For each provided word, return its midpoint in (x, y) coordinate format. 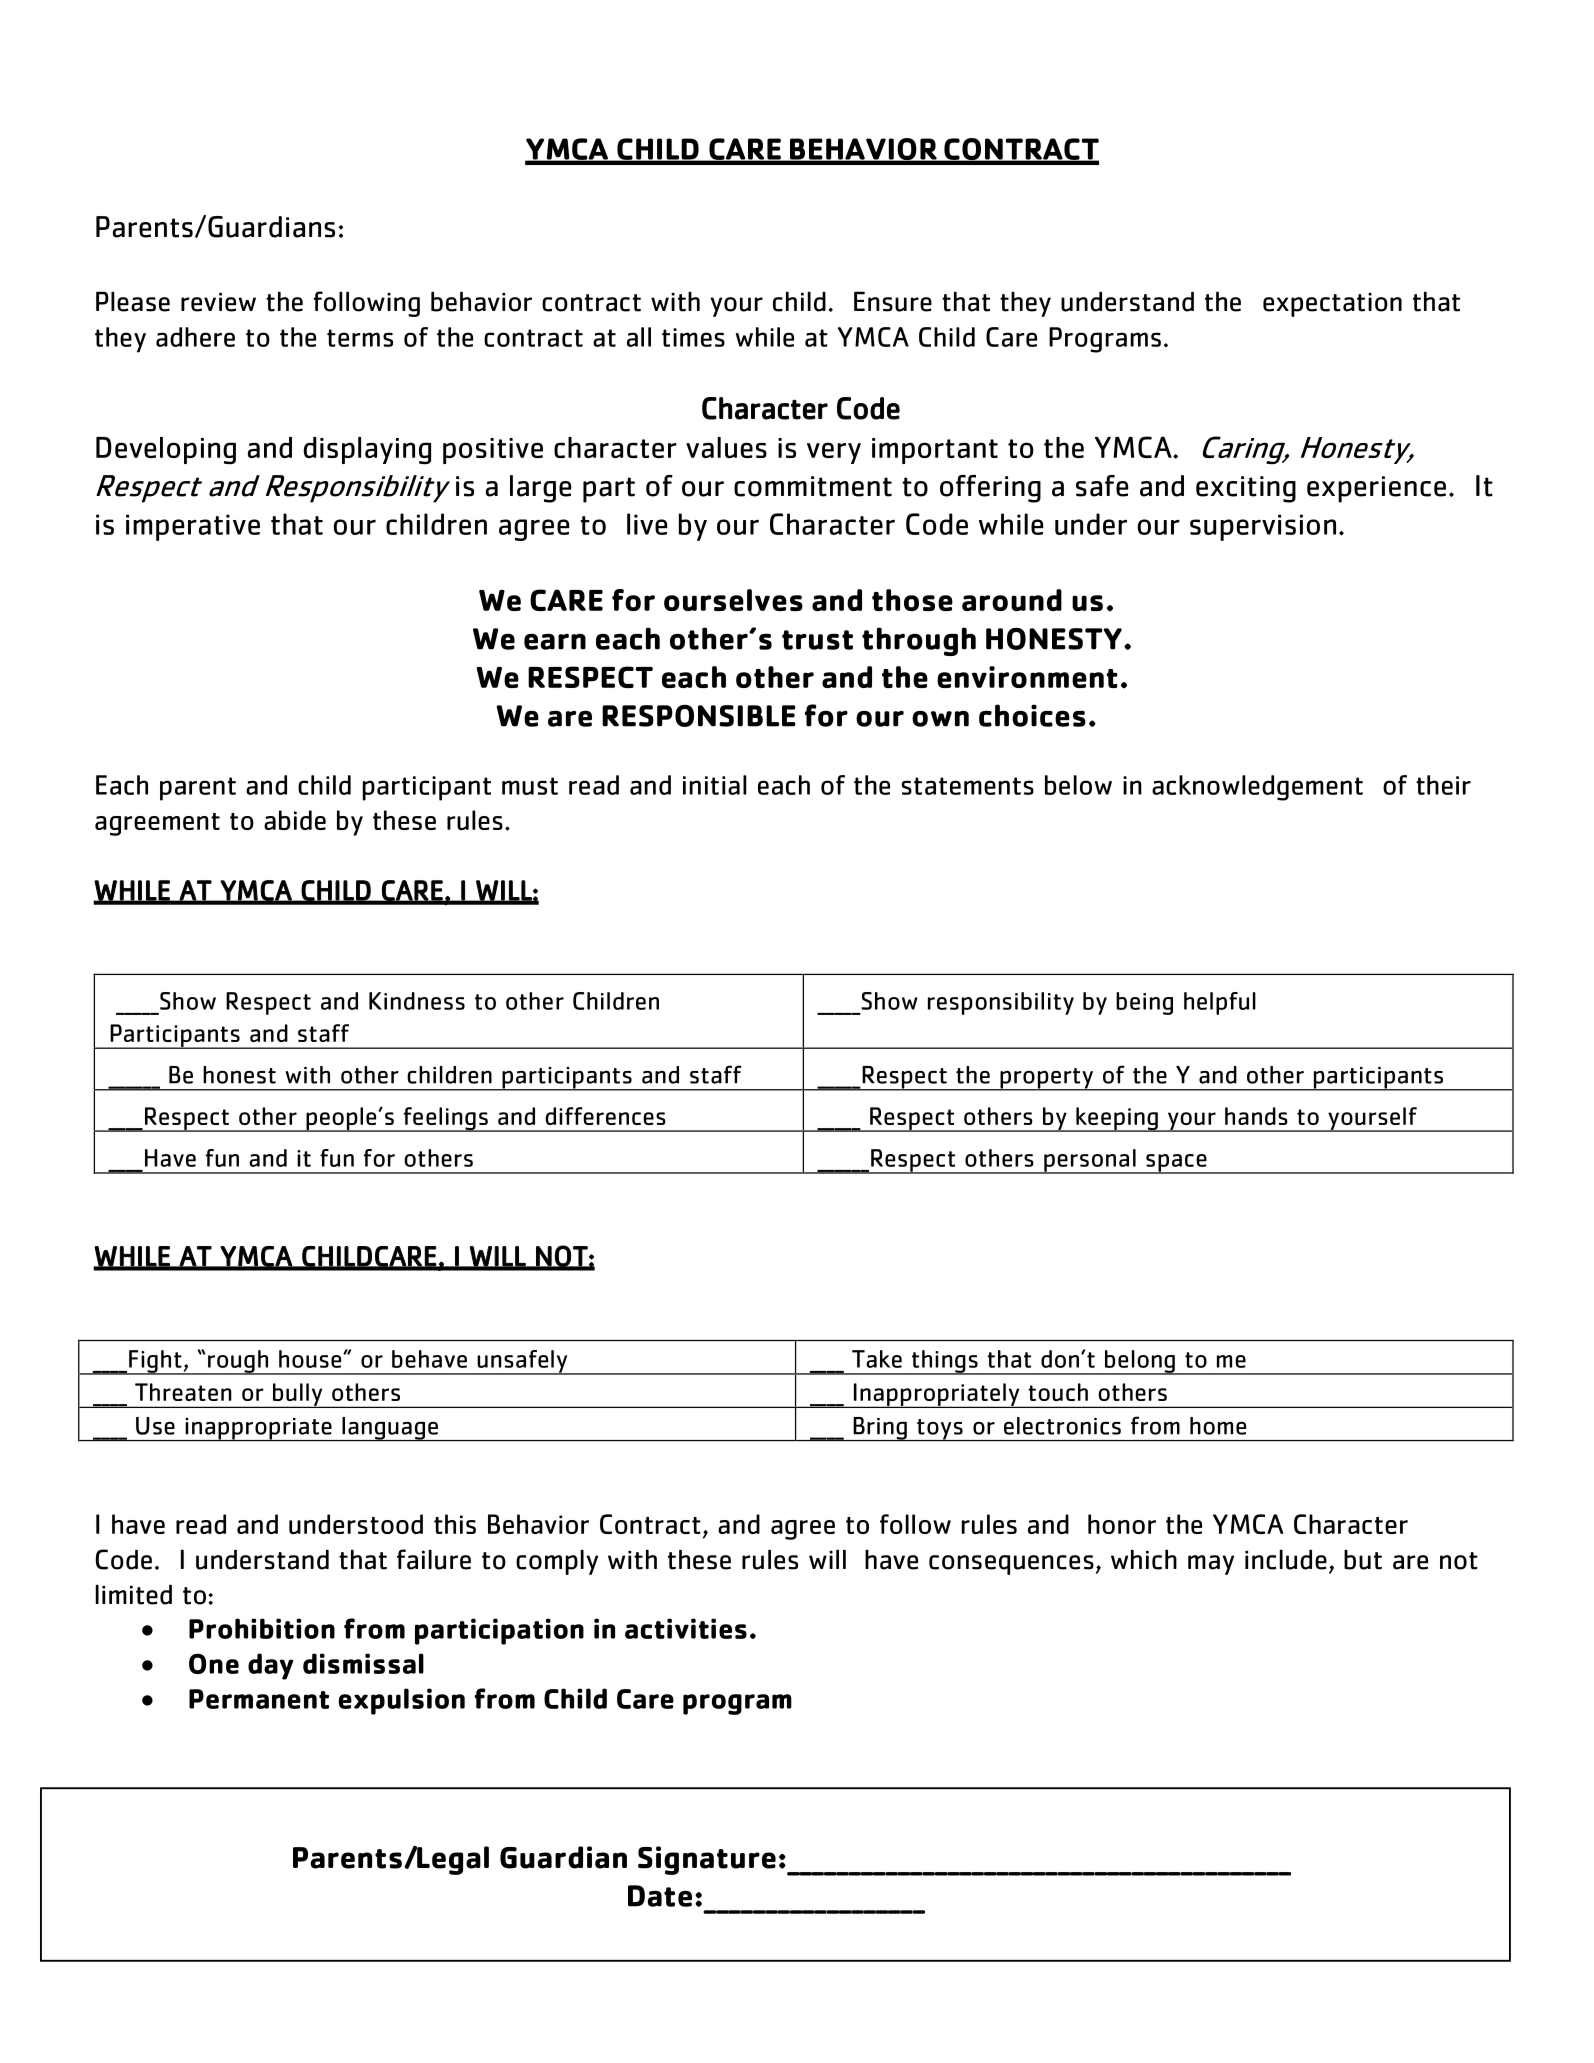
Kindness (417, 1001)
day (270, 1666)
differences (605, 1116)
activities (686, 1628)
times (693, 337)
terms (360, 338)
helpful (1220, 1003)
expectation (1332, 305)
